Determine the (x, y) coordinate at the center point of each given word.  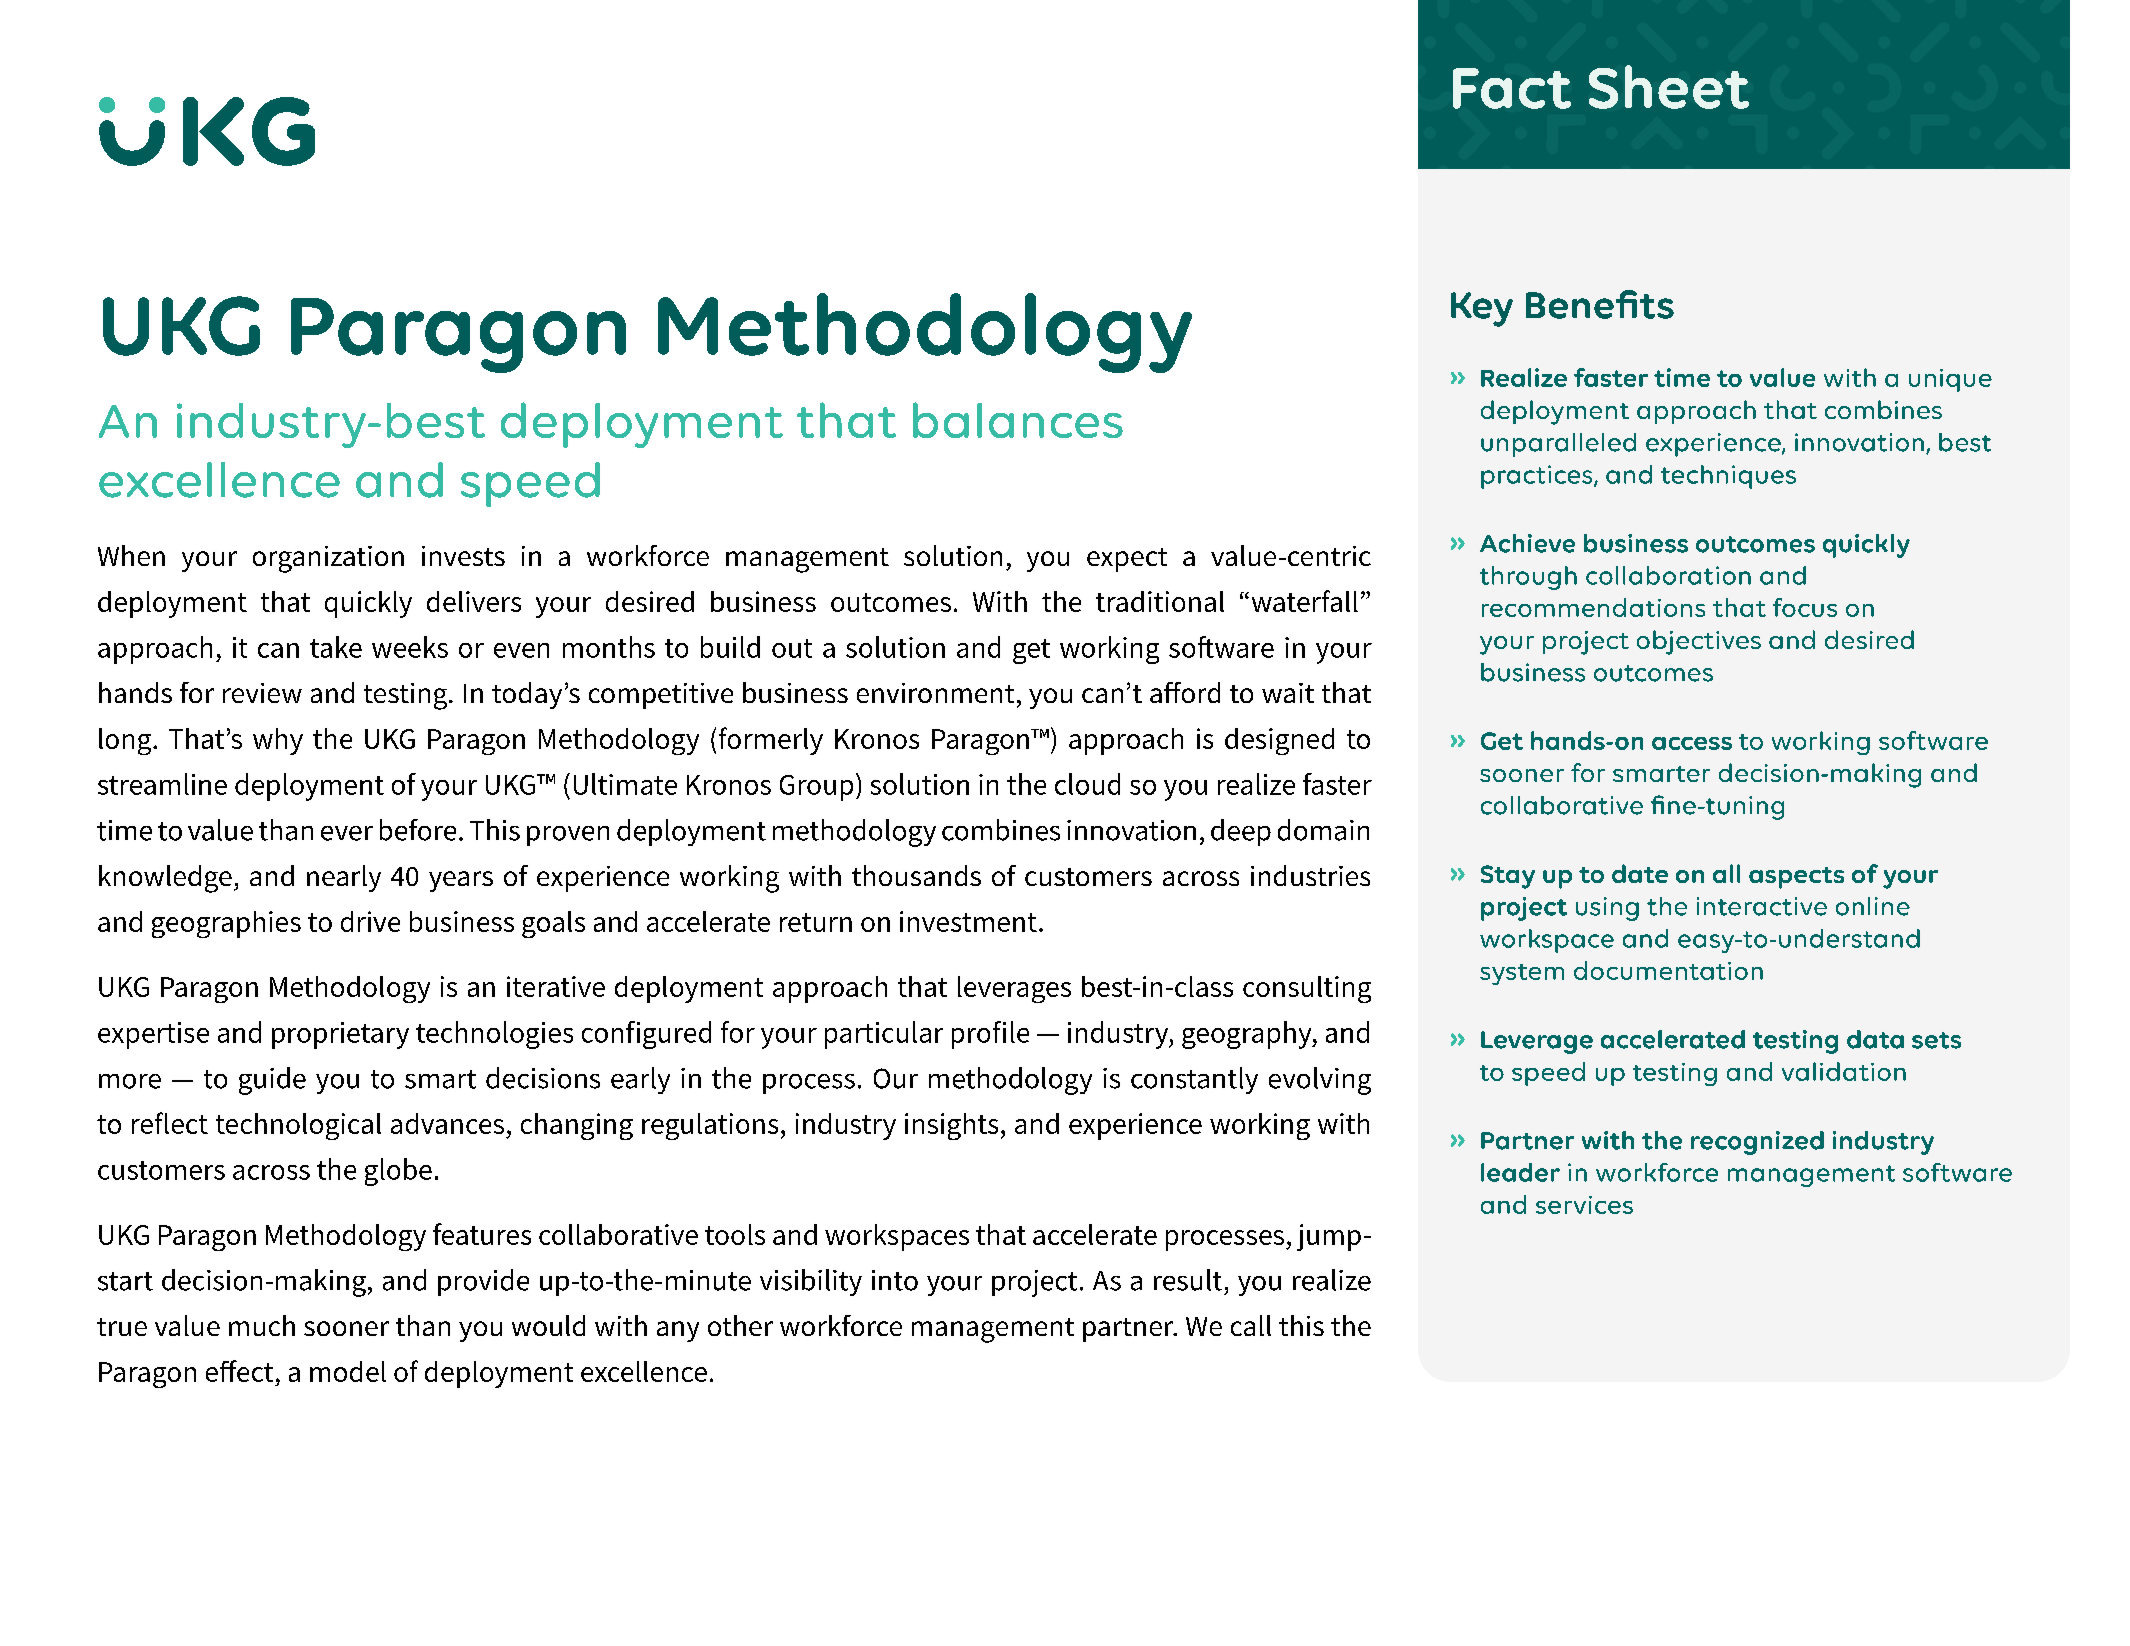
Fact (1512, 88)
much (262, 1325)
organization (328, 559)
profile (990, 1035)
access (1692, 743)
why (278, 741)
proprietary (340, 1035)
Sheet (1669, 87)
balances (1018, 420)
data (1875, 1039)
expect (1127, 560)
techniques (1728, 477)
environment (935, 693)
